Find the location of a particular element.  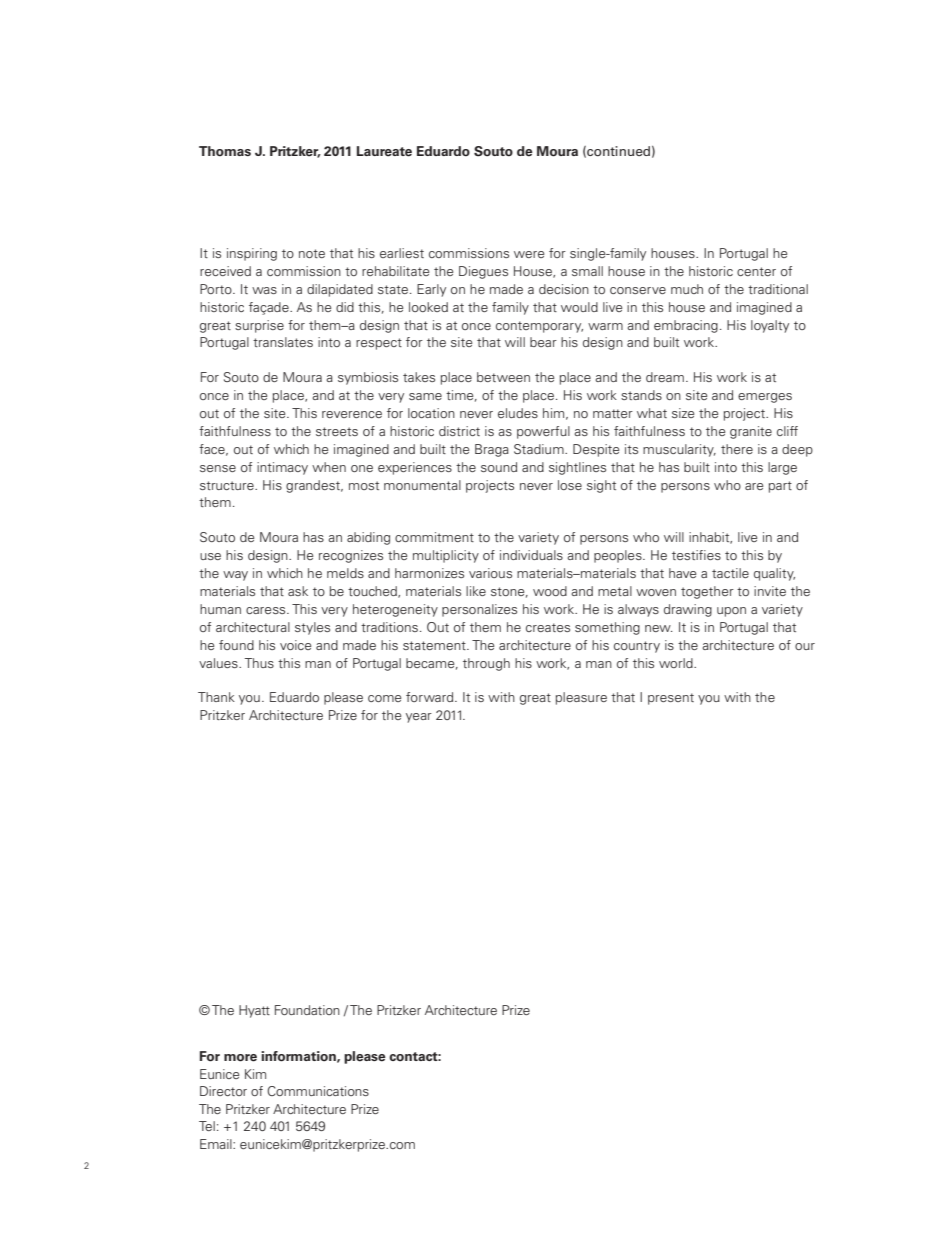

upon is located at coordinates (731, 612).
